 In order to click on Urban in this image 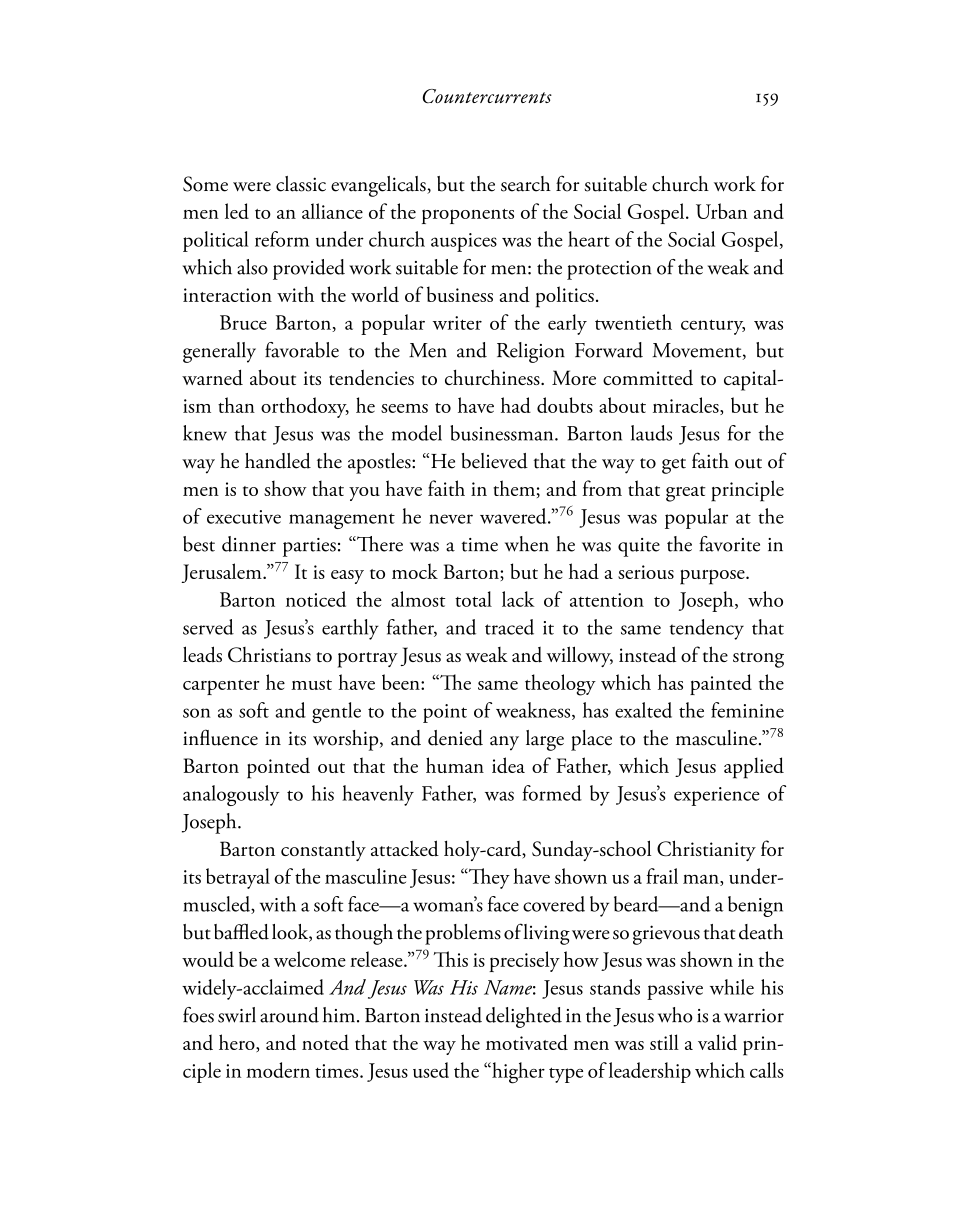, I will do `click(721, 211)`.
